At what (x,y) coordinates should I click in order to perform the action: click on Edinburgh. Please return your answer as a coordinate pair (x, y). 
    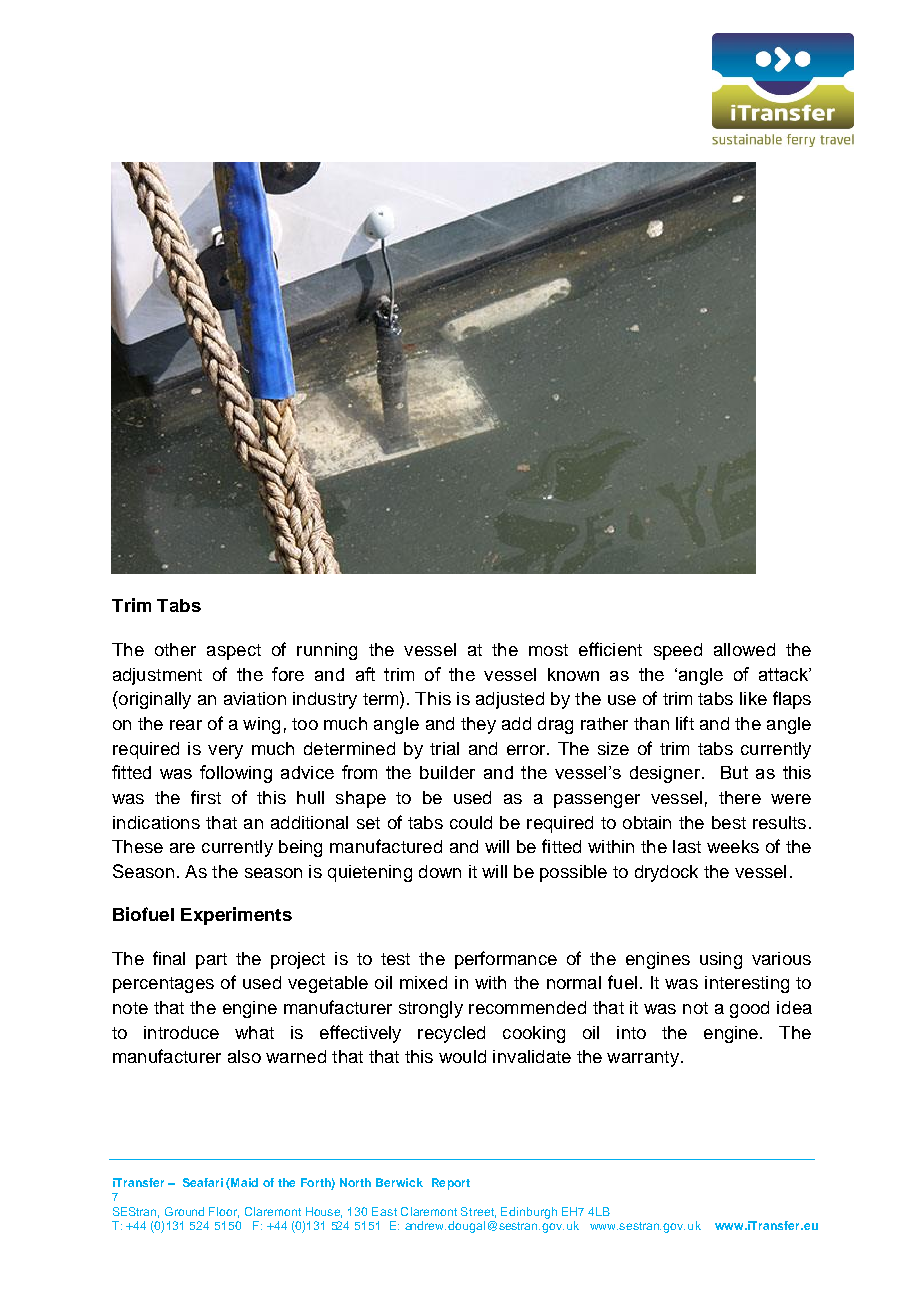
    Looking at the image, I should click on (529, 1213).
